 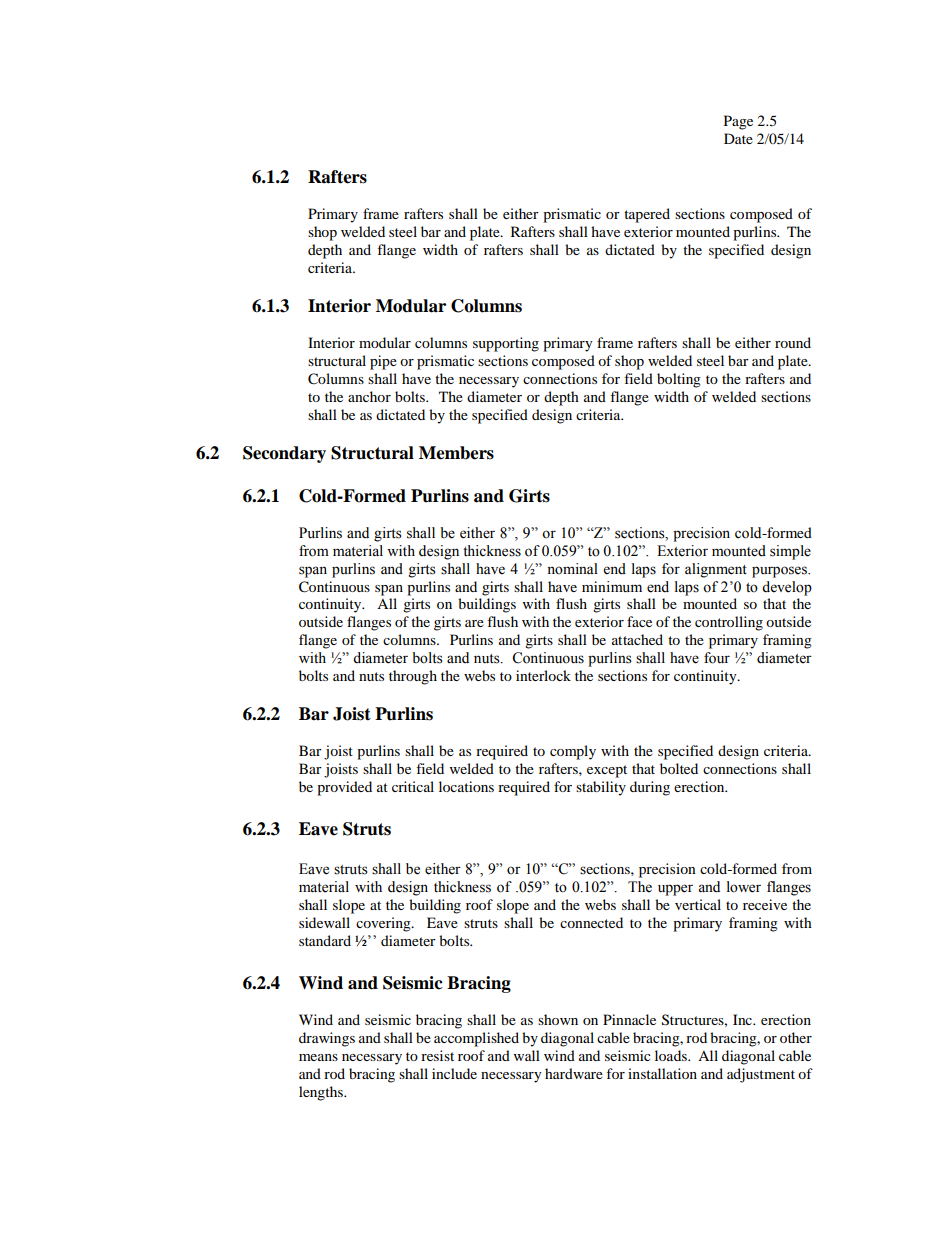 What do you see at coordinates (679, 768) in the screenshot?
I see `bolted` at bounding box center [679, 768].
